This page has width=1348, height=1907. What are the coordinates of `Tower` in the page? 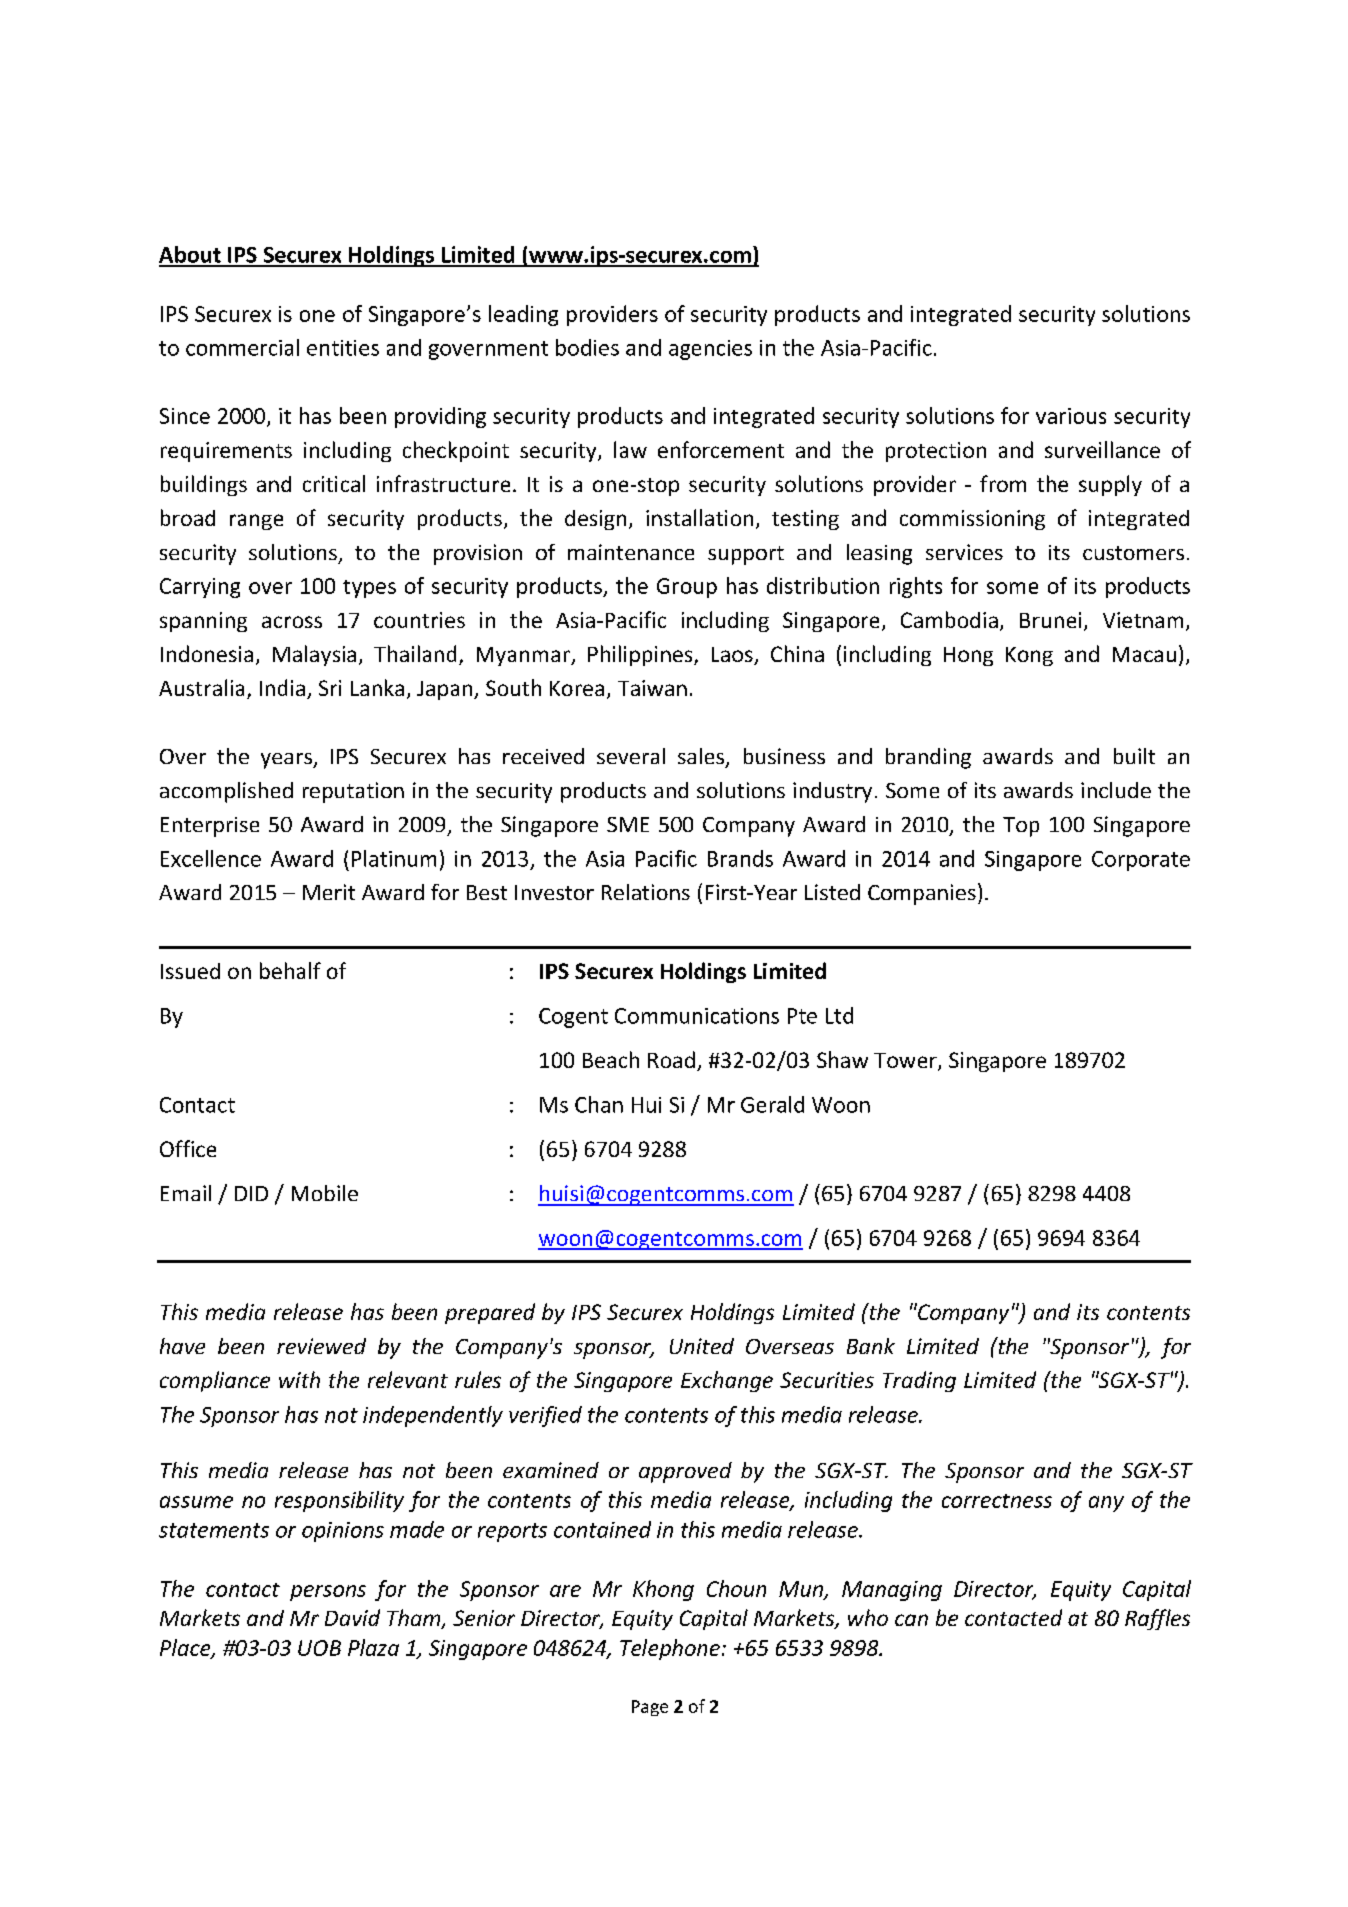 It's located at (906, 1062).
